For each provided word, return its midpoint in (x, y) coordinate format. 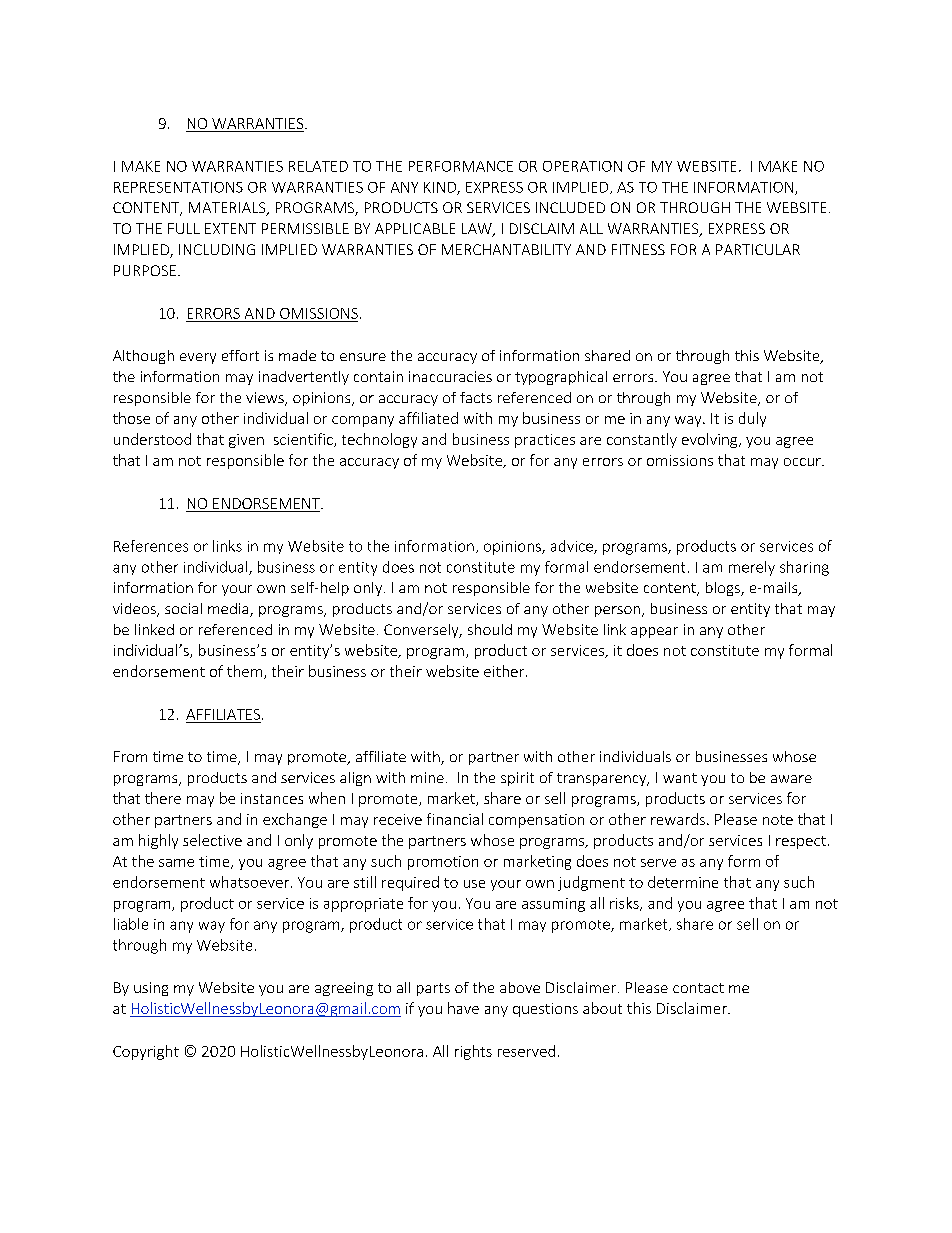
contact (698, 988)
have (463, 1008)
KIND (441, 188)
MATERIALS (228, 209)
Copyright (146, 1052)
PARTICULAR (758, 249)
